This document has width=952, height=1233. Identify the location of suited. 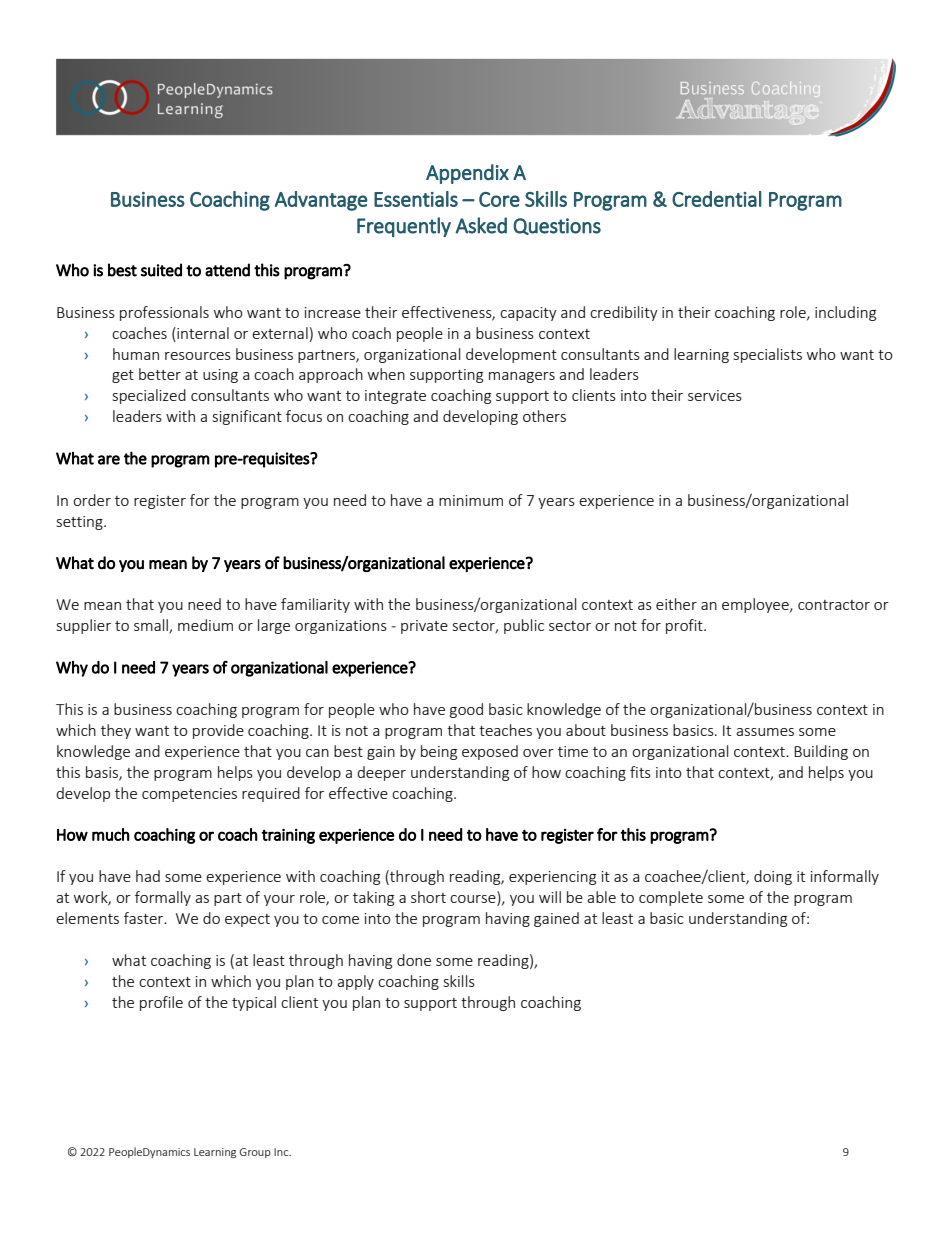
(161, 270).
